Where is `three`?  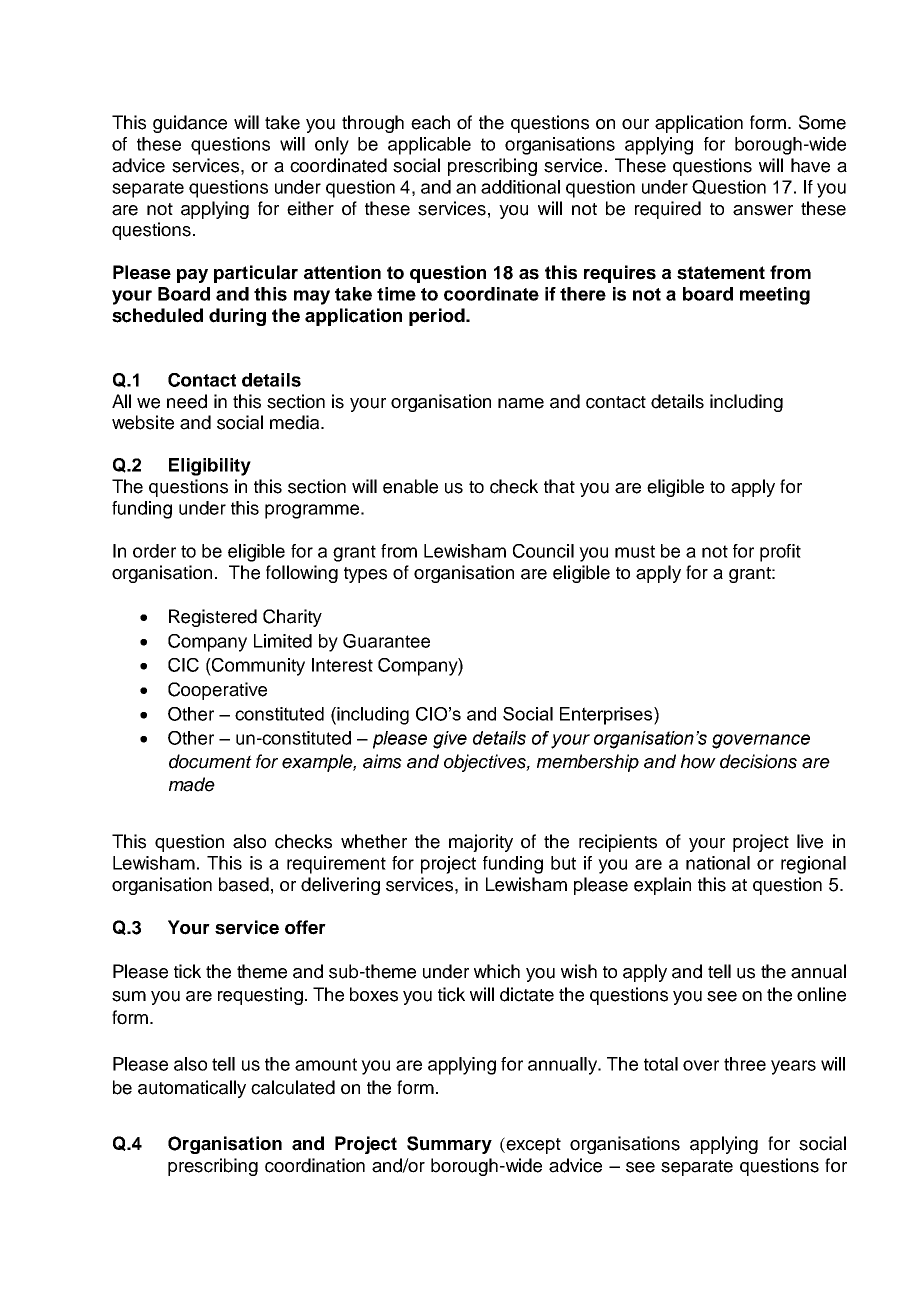 three is located at coordinates (745, 1064).
